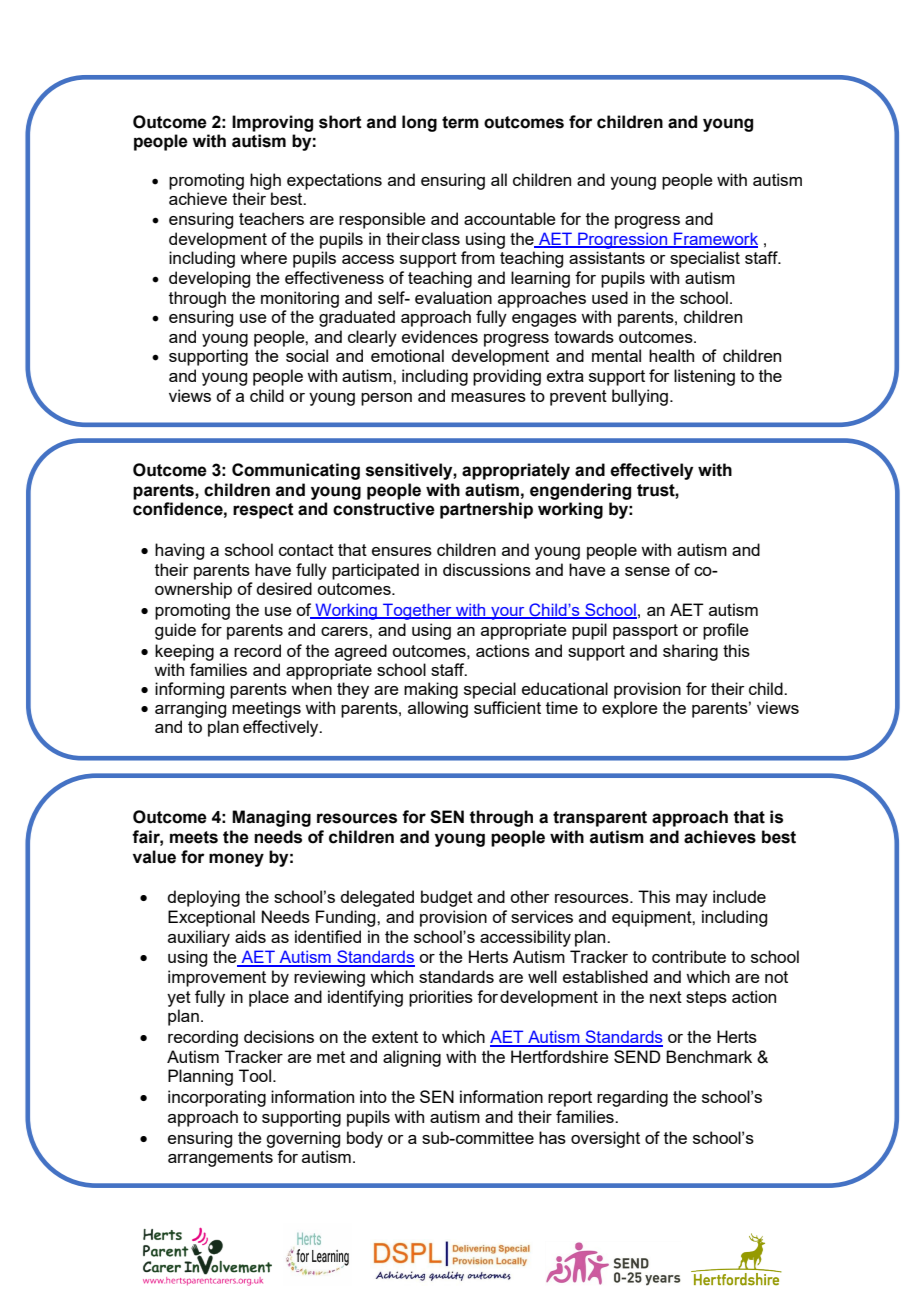 This screenshot has width=924, height=1308. I want to click on regarding, so click(632, 1098).
